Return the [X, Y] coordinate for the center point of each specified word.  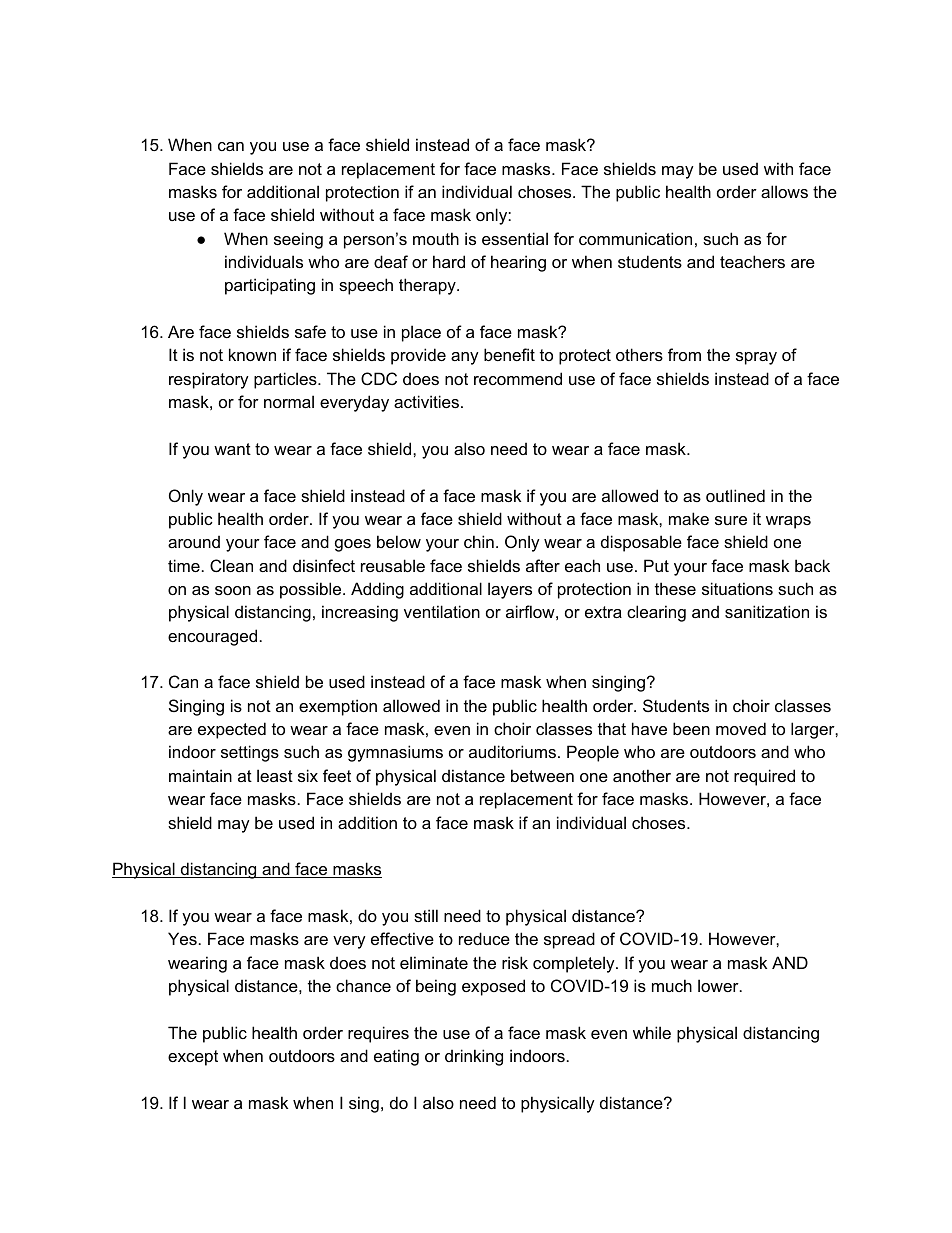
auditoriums [514, 751]
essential [515, 238]
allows [784, 191]
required [764, 777]
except [193, 1058]
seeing [298, 240]
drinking [474, 1057]
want [232, 449]
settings [250, 753]
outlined [735, 495]
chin [479, 541]
